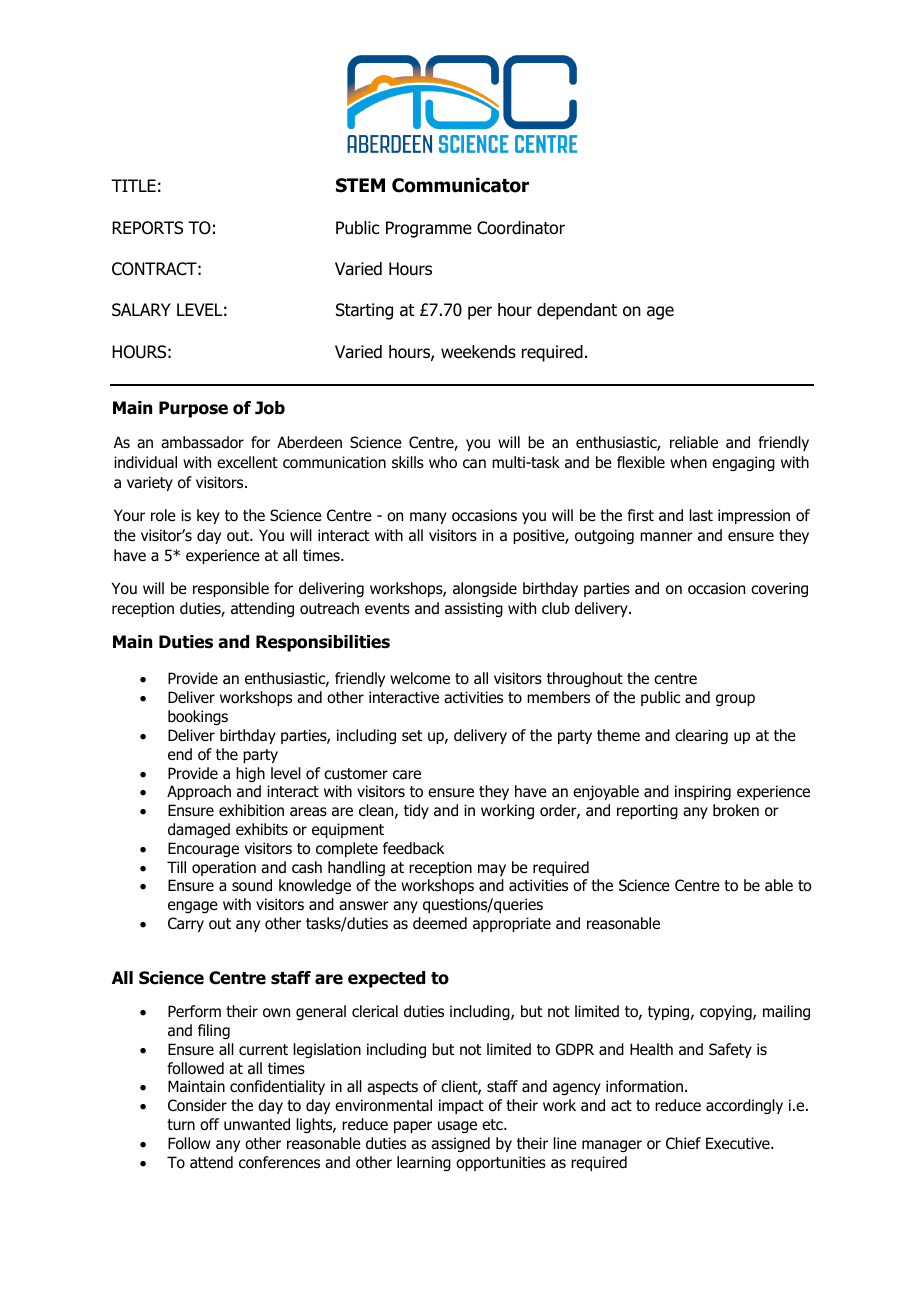 Image resolution: width=924 pixels, height=1308 pixels. What do you see at coordinates (786, 1012) in the screenshot?
I see `mailing` at bounding box center [786, 1012].
